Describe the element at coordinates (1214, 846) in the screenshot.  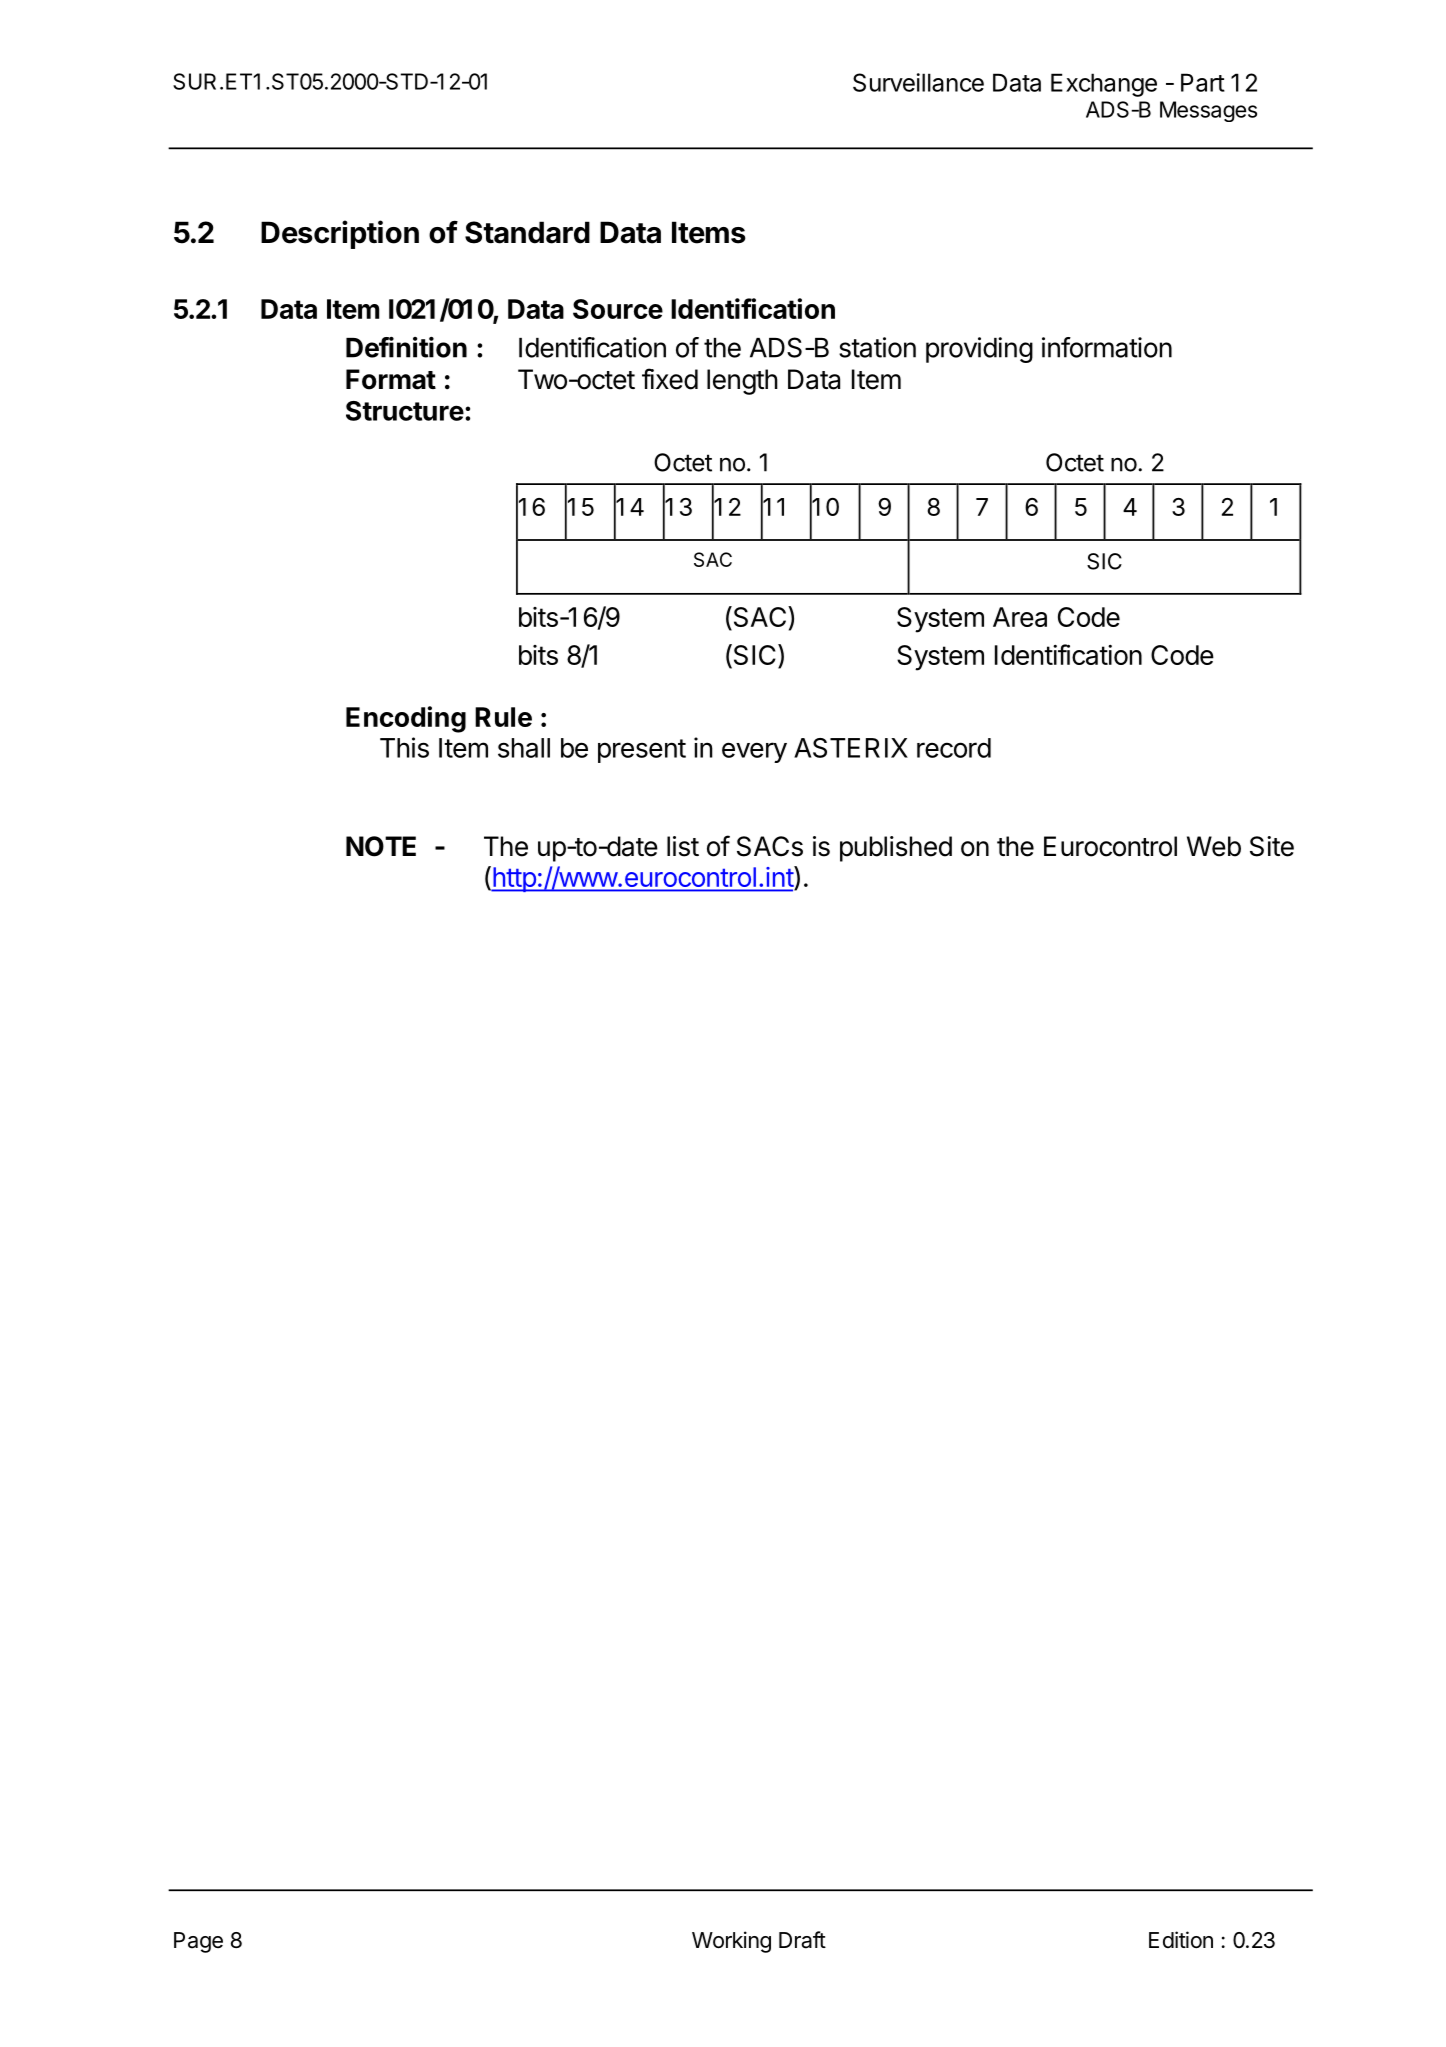
I see `Web` at that location.
